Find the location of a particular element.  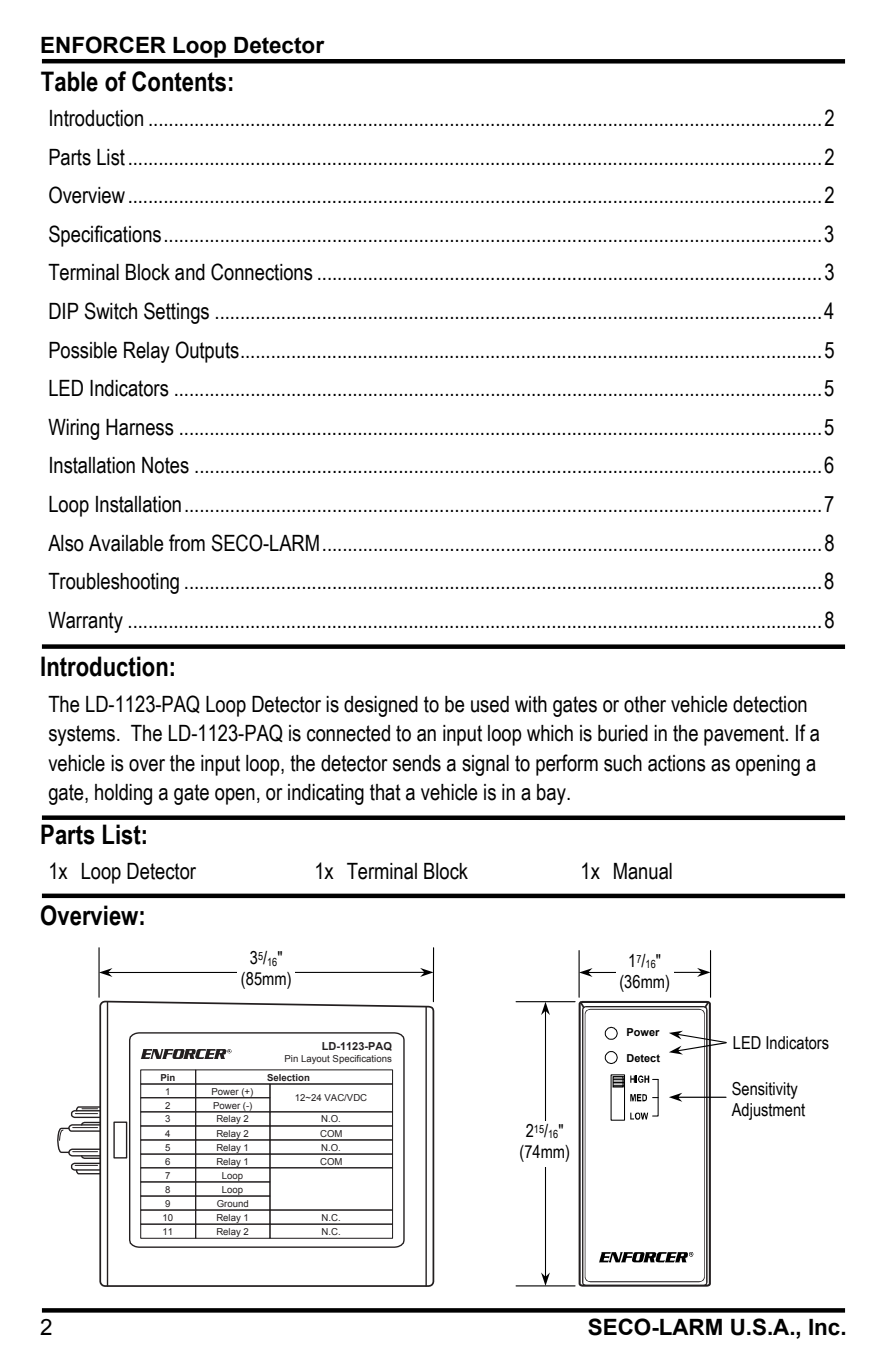

Layout is located at coordinates (315, 1059).
